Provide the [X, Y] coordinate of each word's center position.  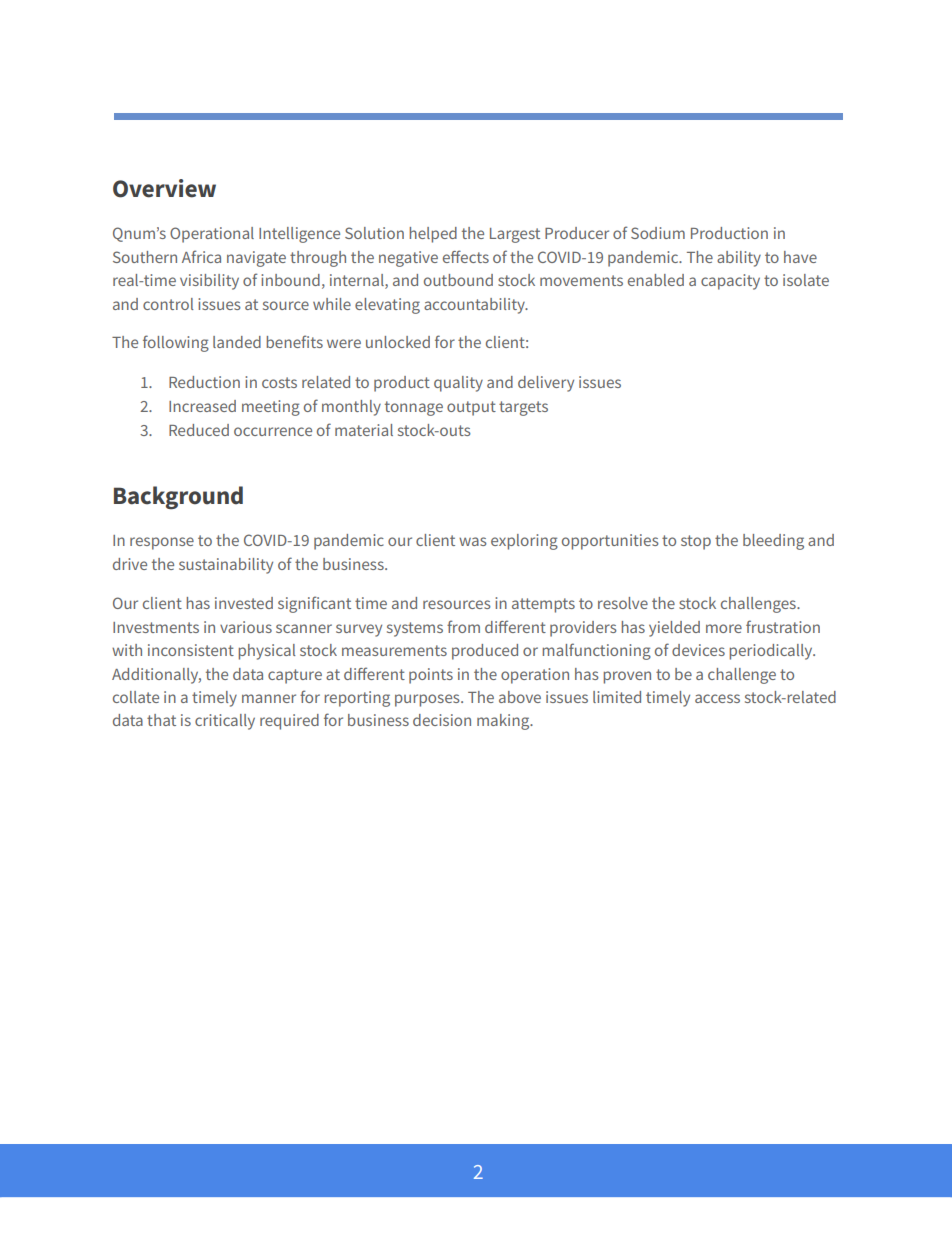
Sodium [658, 233]
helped [433, 235]
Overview [164, 188]
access [717, 698]
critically [225, 722]
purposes [428, 700]
